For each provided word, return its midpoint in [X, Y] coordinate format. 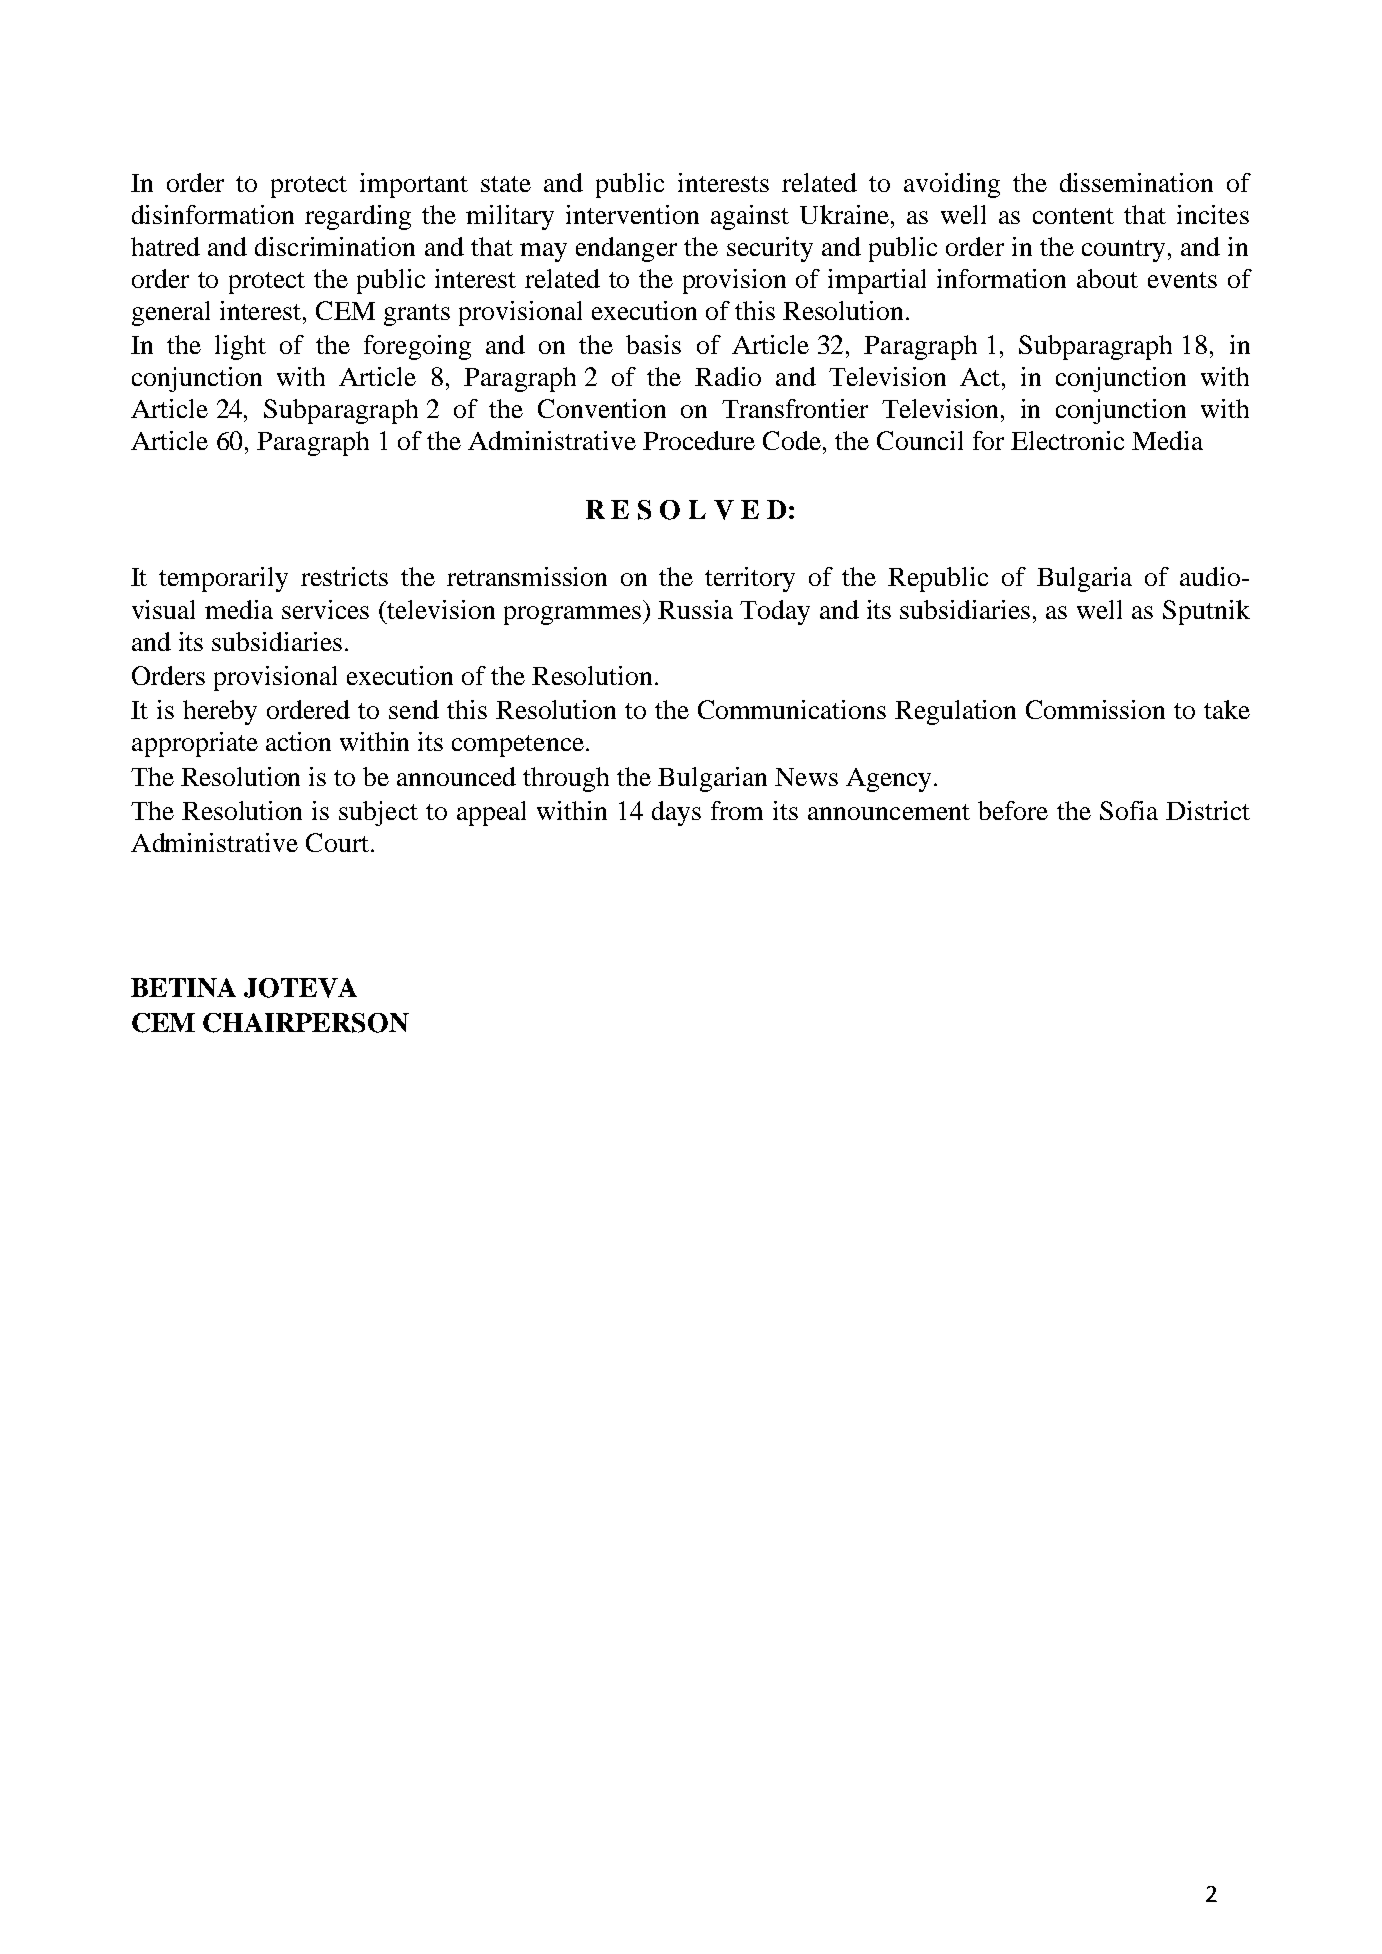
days [676, 813]
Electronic [1067, 440]
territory [750, 579]
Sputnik [1206, 612]
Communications [792, 709]
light [240, 347]
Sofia [1129, 810]
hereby [220, 712]
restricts [344, 576]
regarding [358, 217]
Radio [728, 376]
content [1073, 216]
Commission [1095, 709]
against [750, 217]
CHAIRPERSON [306, 1023]
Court [337, 842]
